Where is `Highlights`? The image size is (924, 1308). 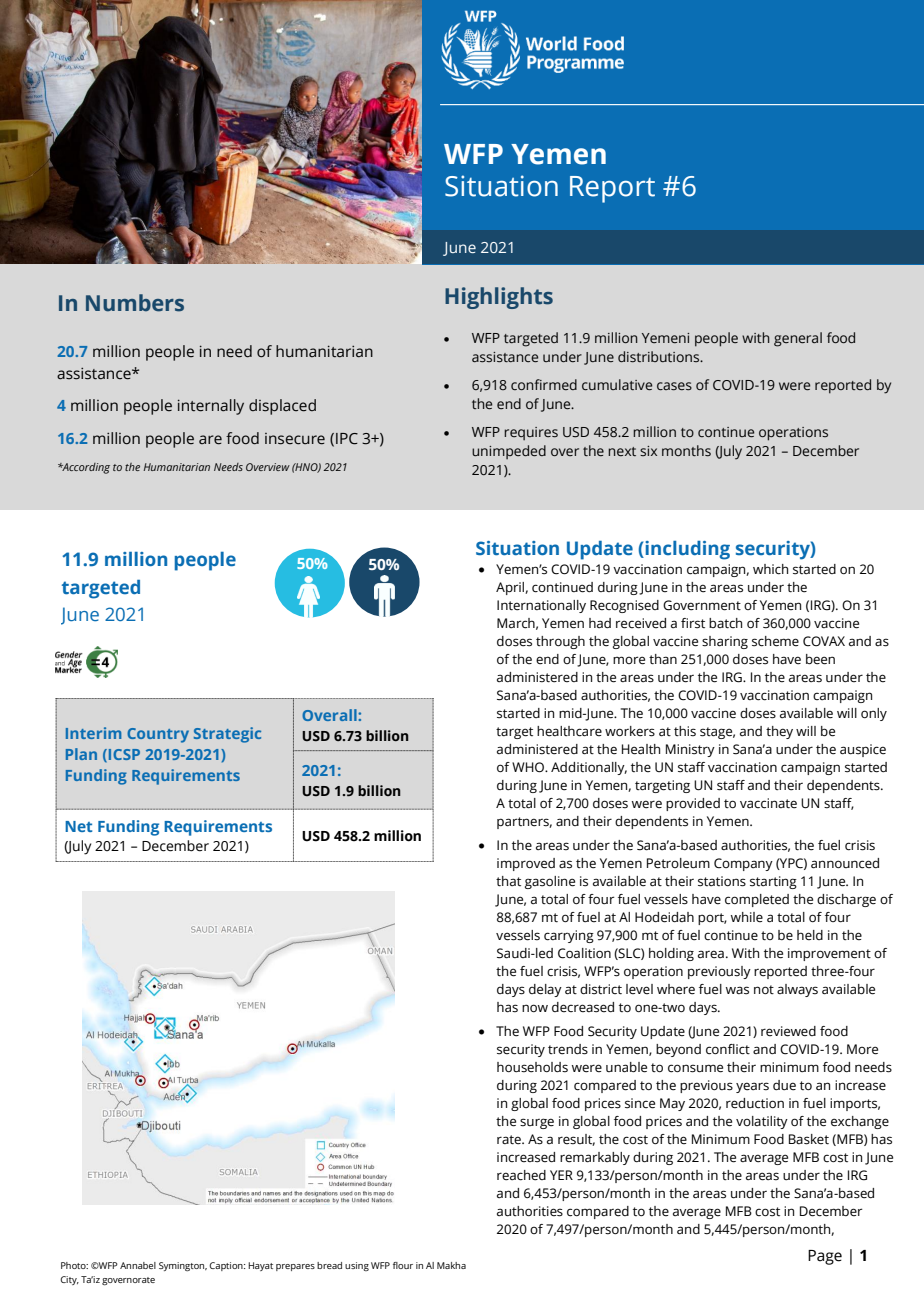
Highlights is located at coordinates (499, 298).
